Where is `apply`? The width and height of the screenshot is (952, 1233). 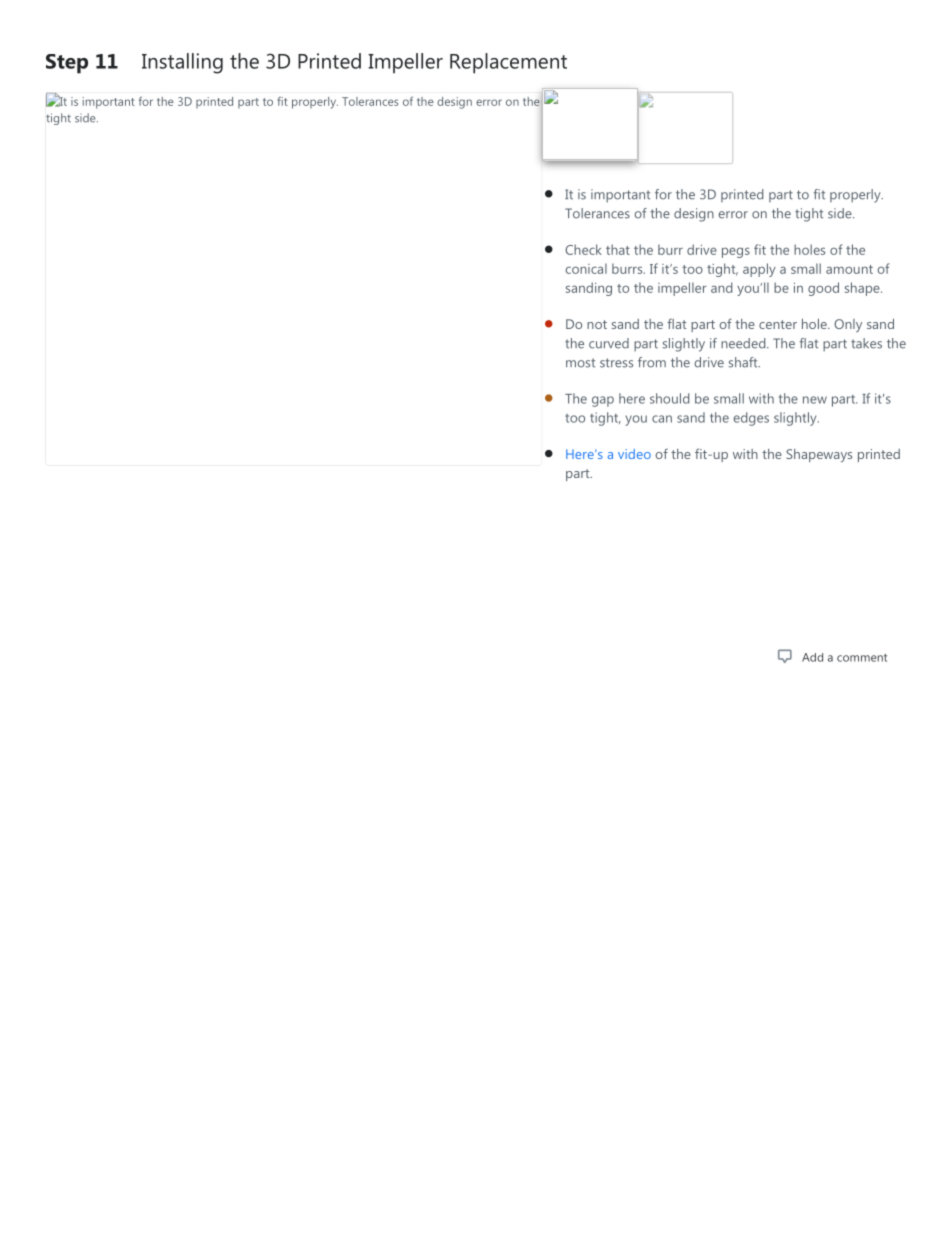 apply is located at coordinates (759, 270).
